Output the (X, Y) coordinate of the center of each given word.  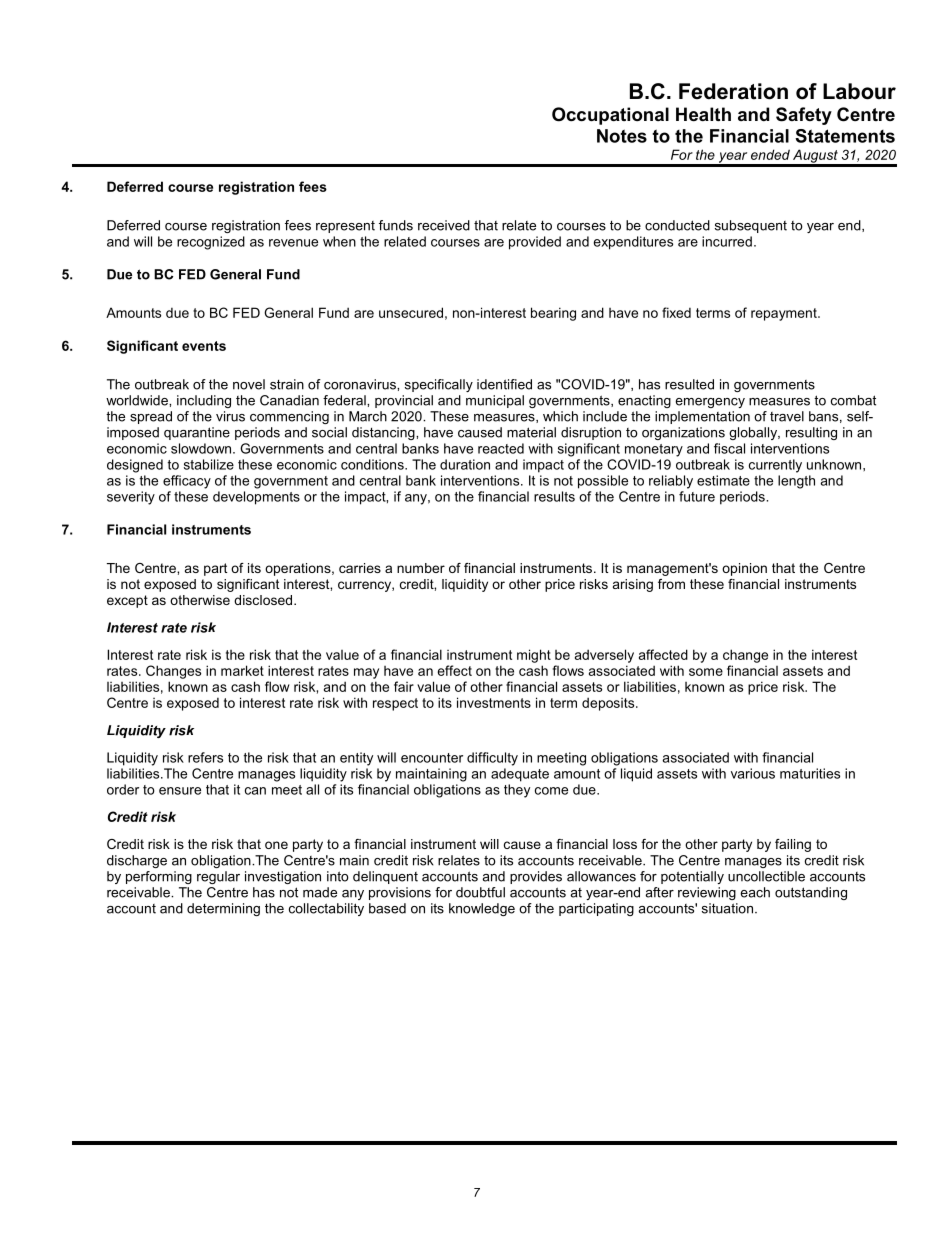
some (706, 672)
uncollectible (766, 876)
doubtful (480, 892)
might (534, 656)
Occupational (610, 116)
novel (249, 384)
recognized (211, 243)
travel (787, 416)
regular (218, 877)
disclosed (264, 600)
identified (504, 384)
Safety (804, 116)
